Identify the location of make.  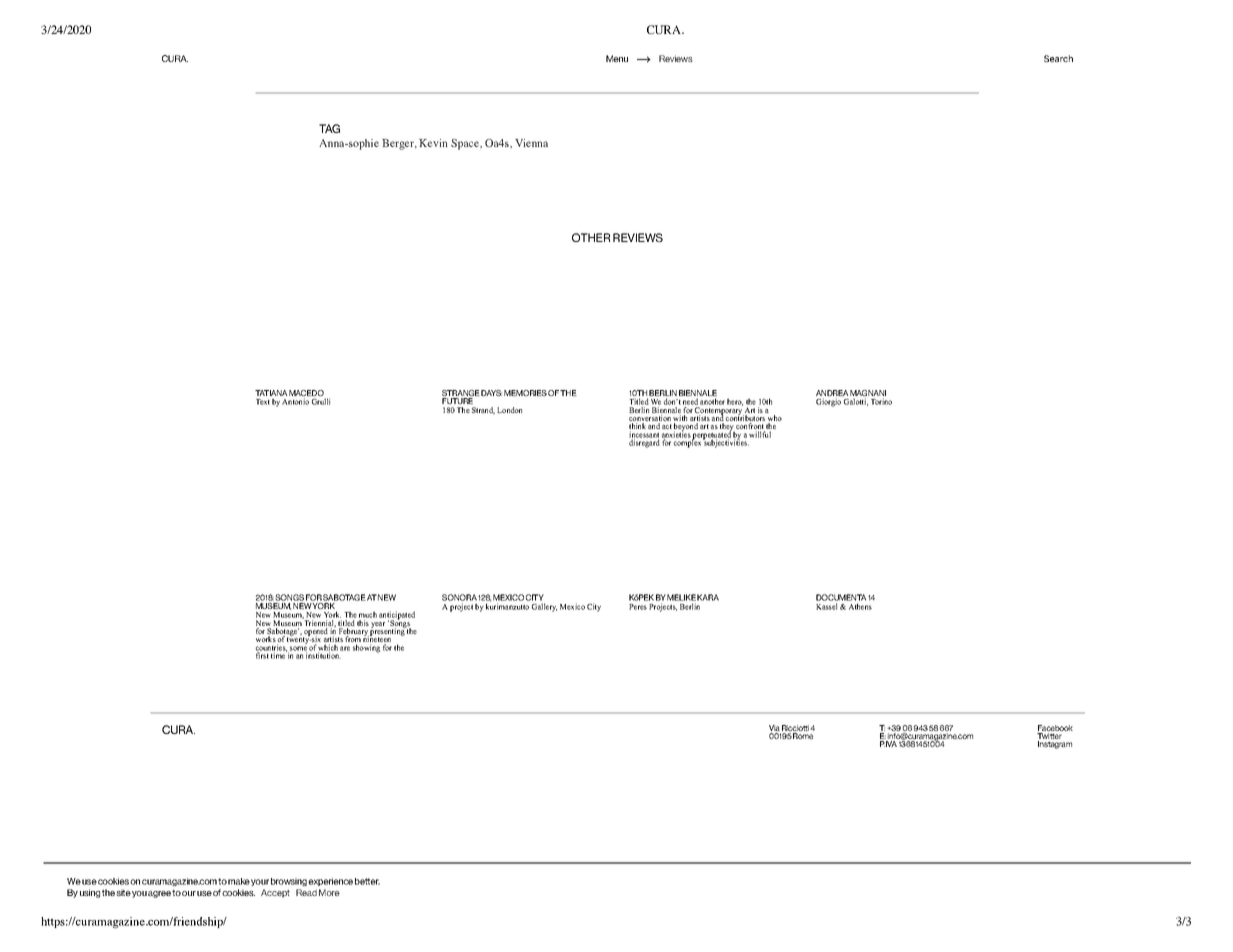
(239, 881).
